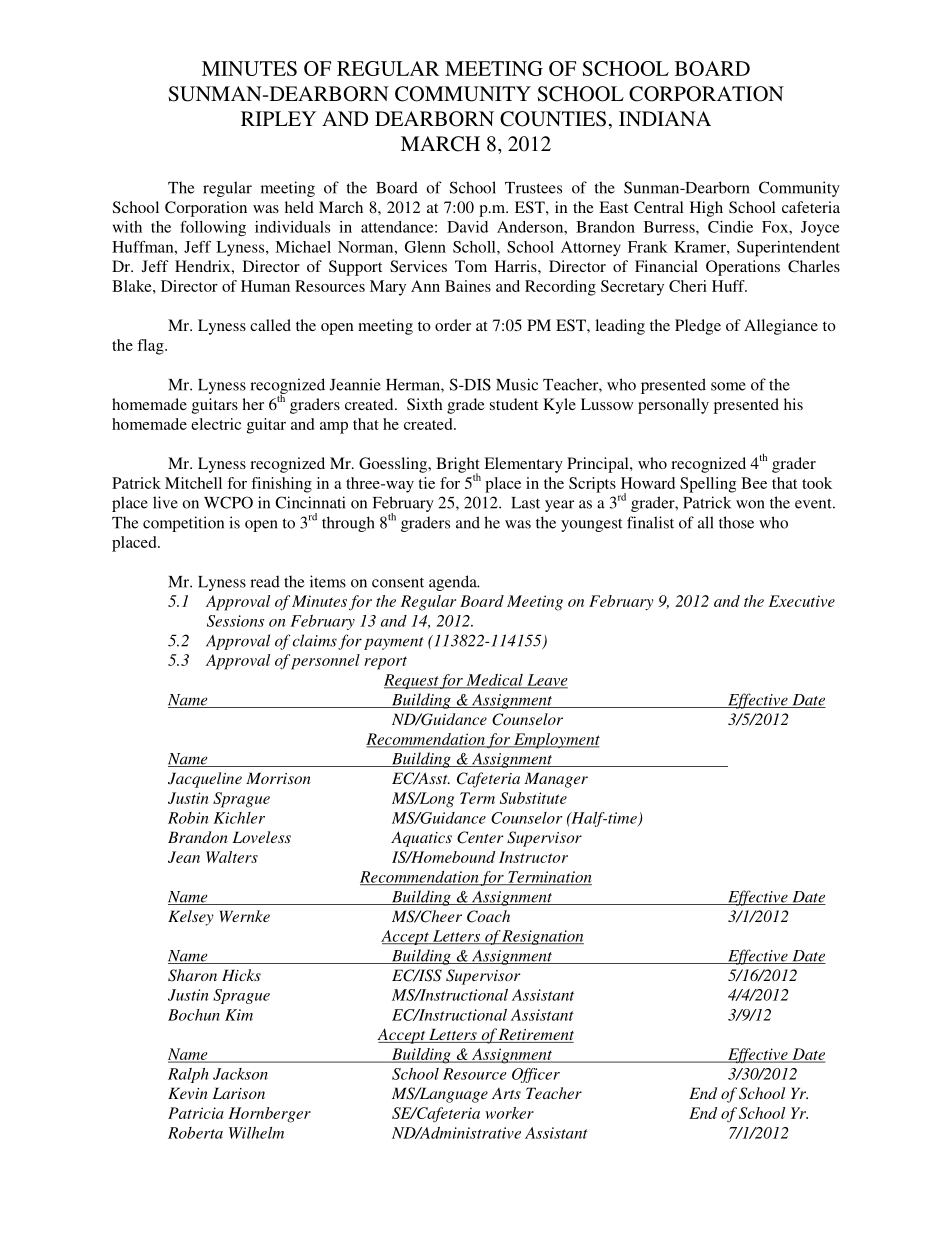  What do you see at coordinates (517, 384) in the screenshot?
I see `Music` at bounding box center [517, 384].
